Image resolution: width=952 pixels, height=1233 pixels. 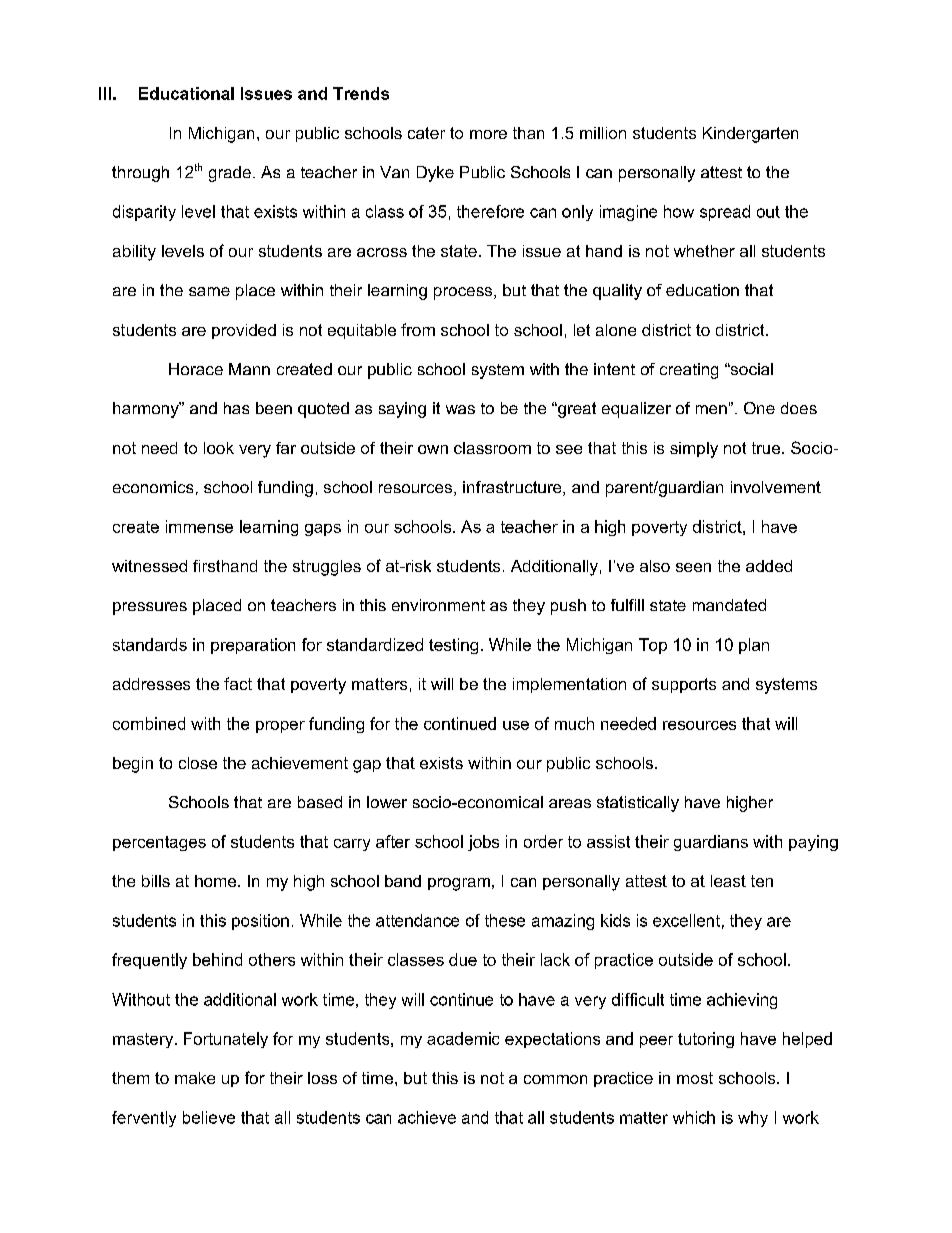 I want to click on academic, so click(x=463, y=1038).
